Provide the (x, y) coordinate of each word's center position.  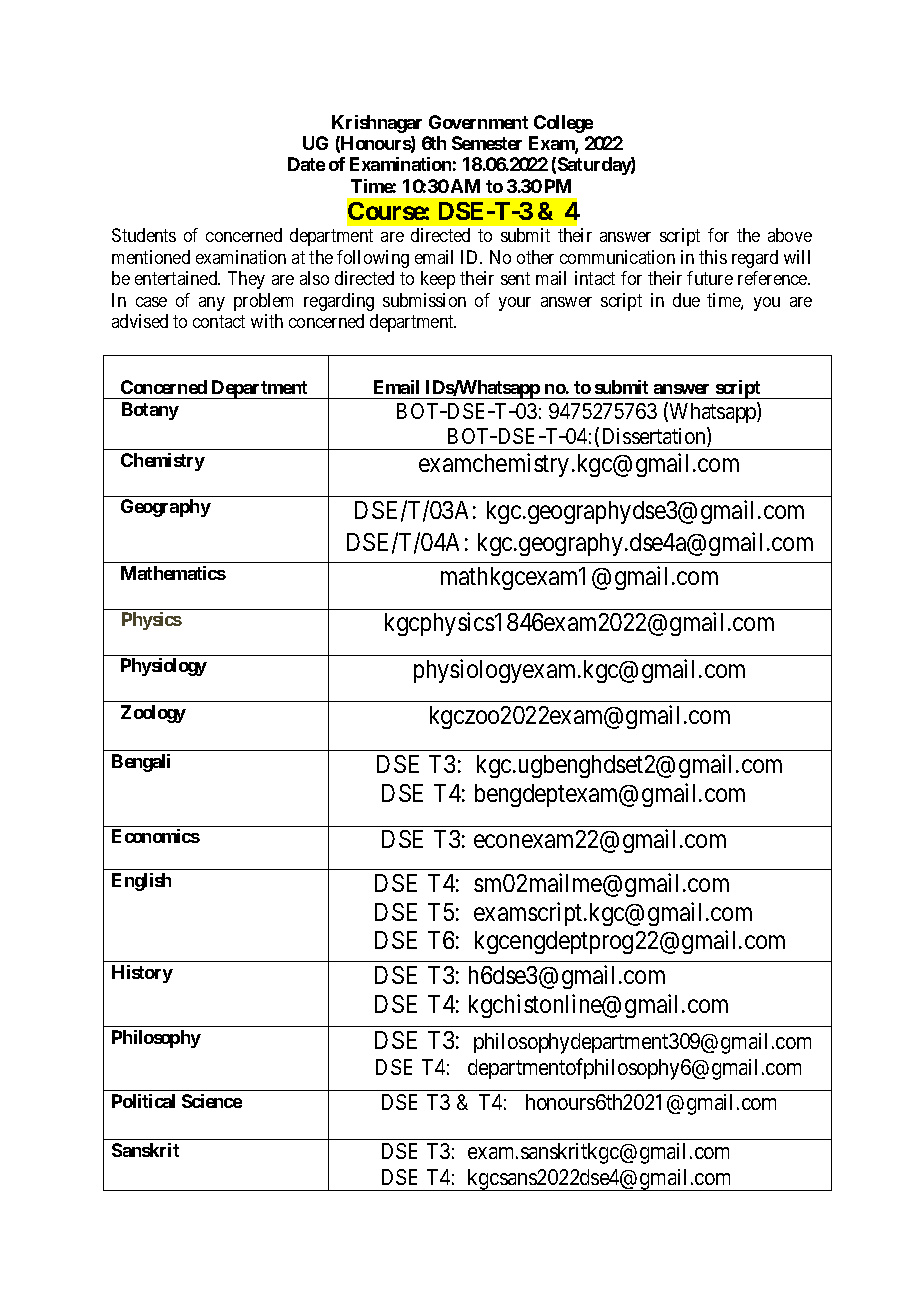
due (686, 300)
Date (306, 164)
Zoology (153, 714)
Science (212, 1101)
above (790, 235)
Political (143, 1101)
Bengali (141, 763)
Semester (487, 143)
